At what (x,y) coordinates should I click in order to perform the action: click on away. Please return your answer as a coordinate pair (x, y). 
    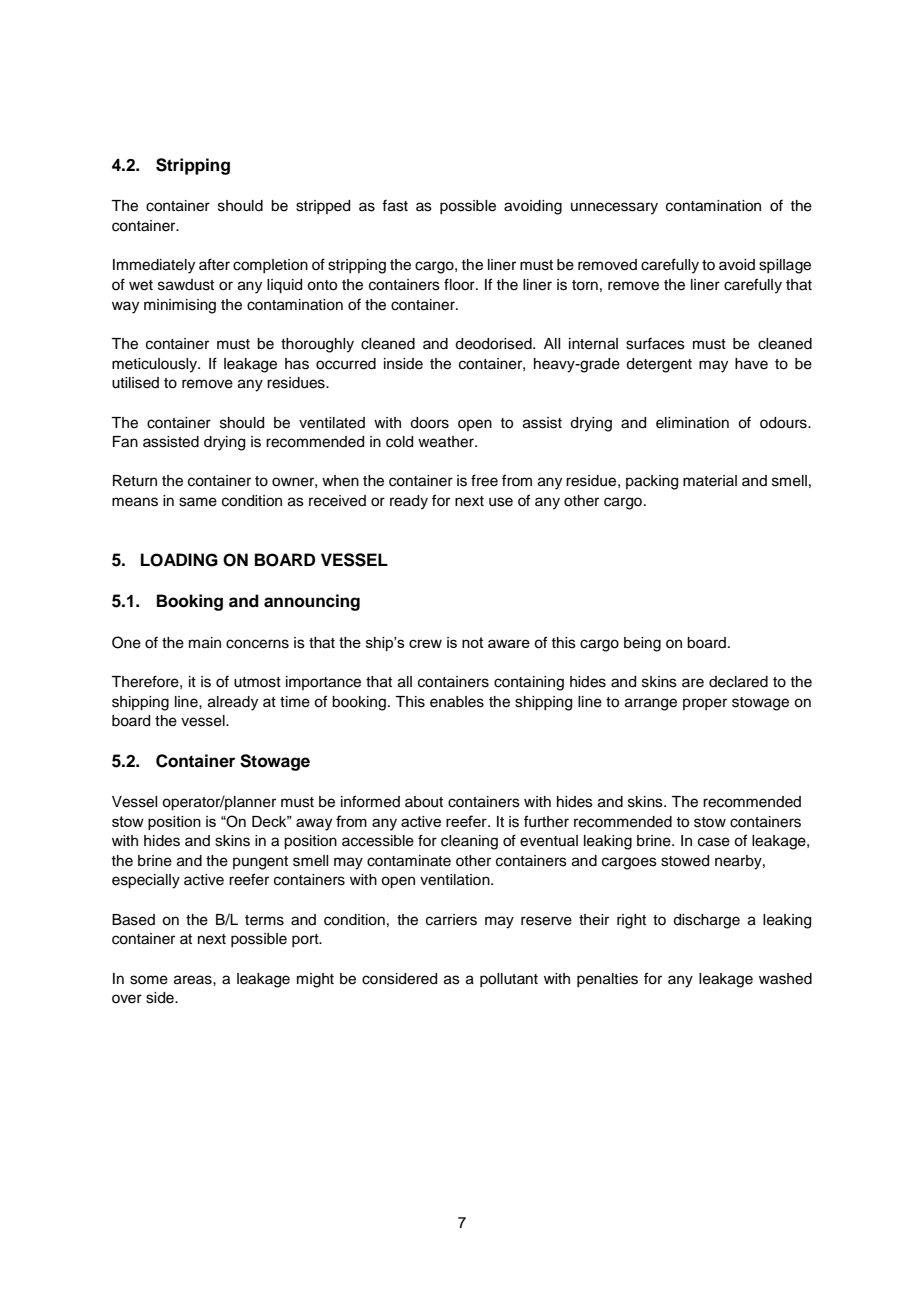
    Looking at the image, I should click on (314, 824).
